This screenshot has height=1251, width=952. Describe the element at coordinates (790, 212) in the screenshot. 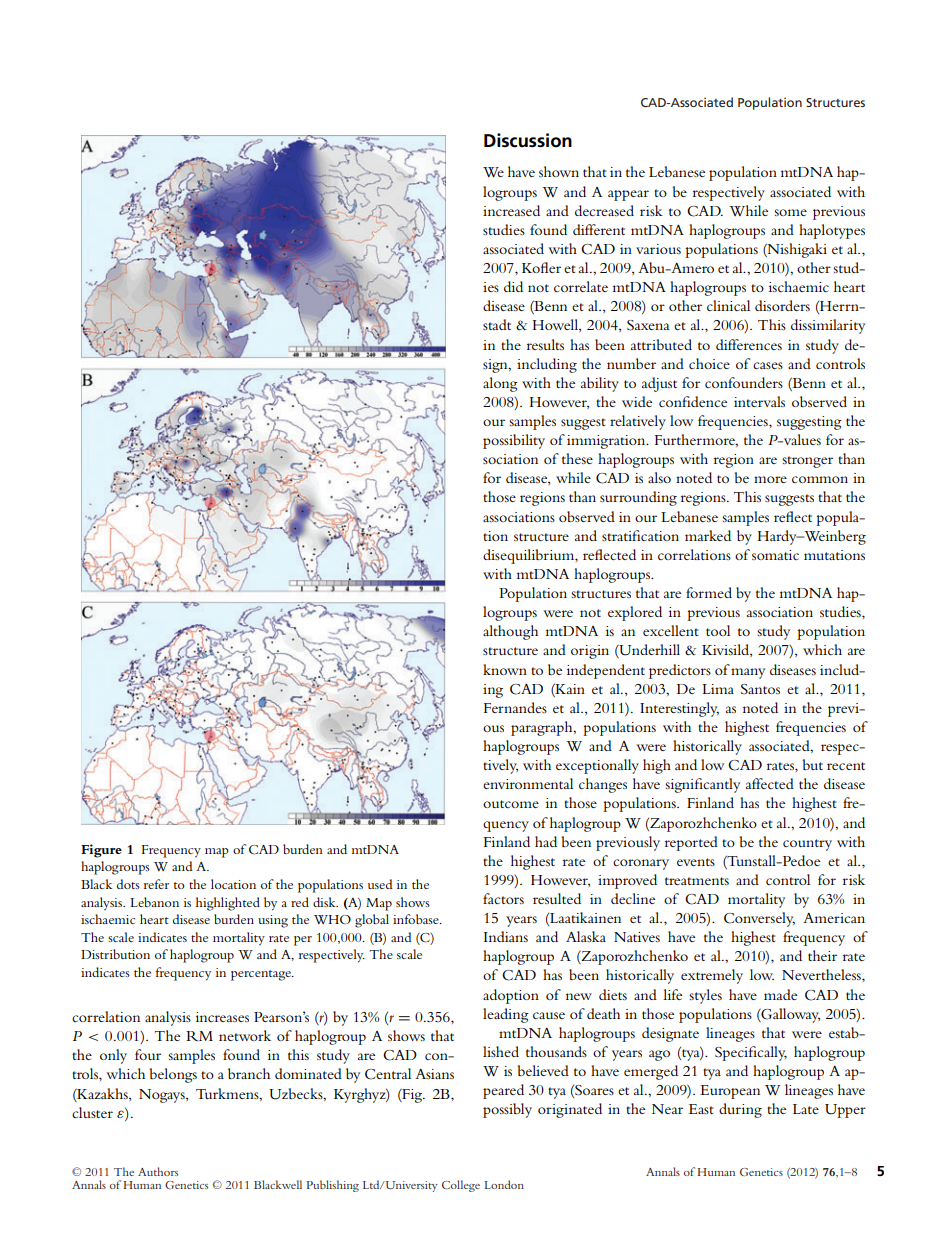

I see `some` at that location.
